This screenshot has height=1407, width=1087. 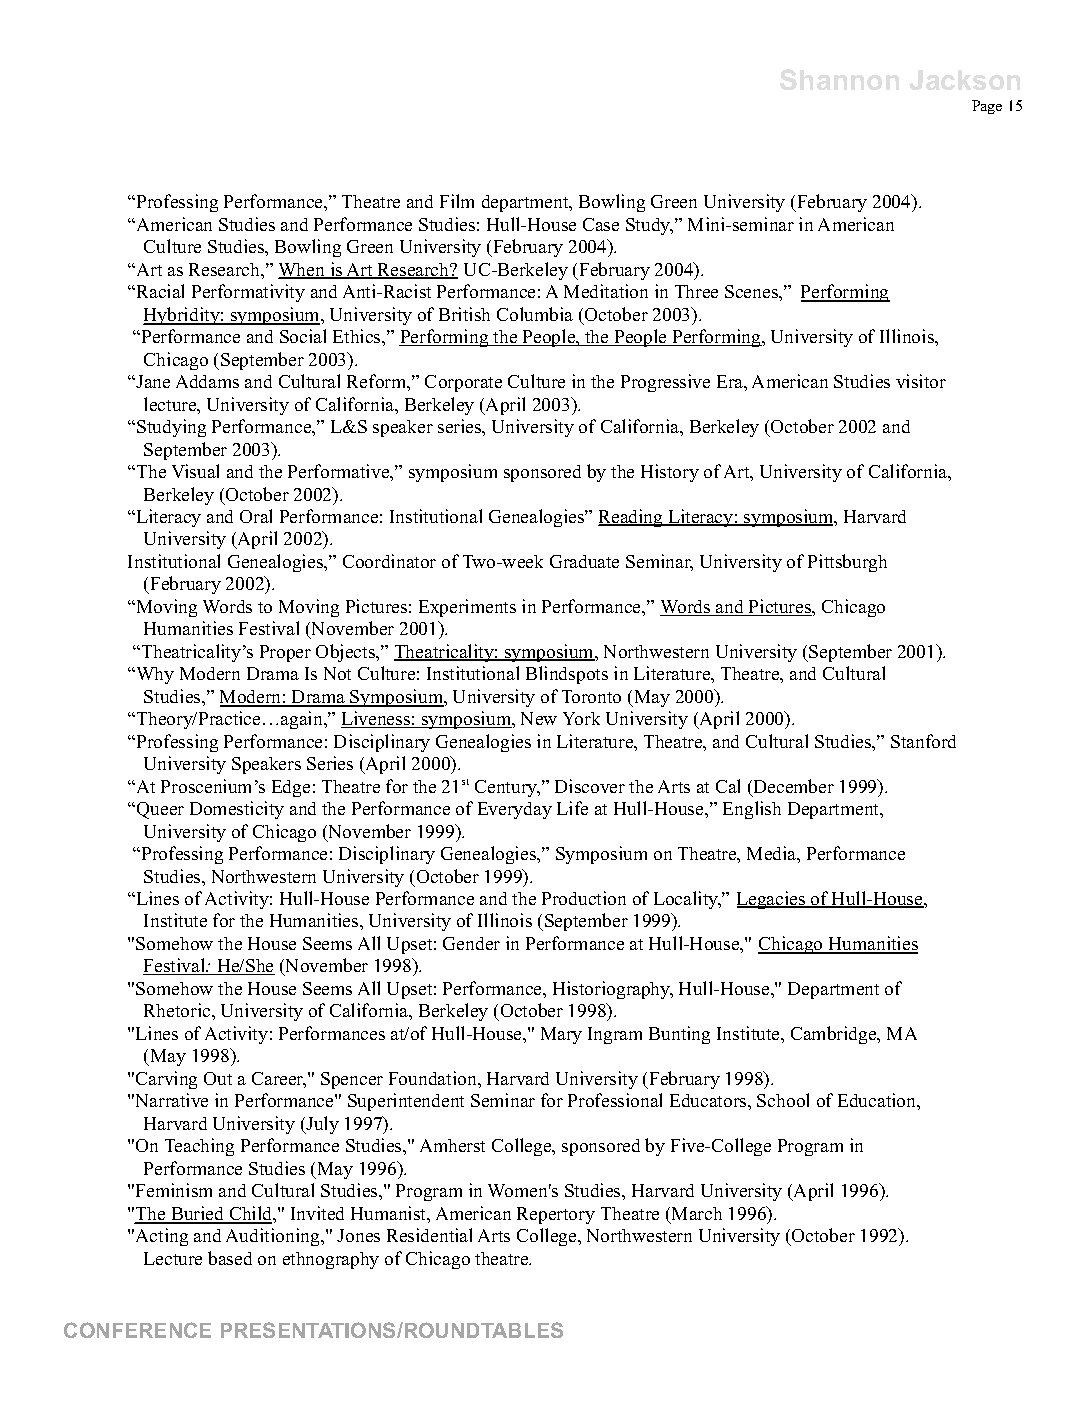 What do you see at coordinates (697, 1213) in the screenshot?
I see `March` at bounding box center [697, 1213].
